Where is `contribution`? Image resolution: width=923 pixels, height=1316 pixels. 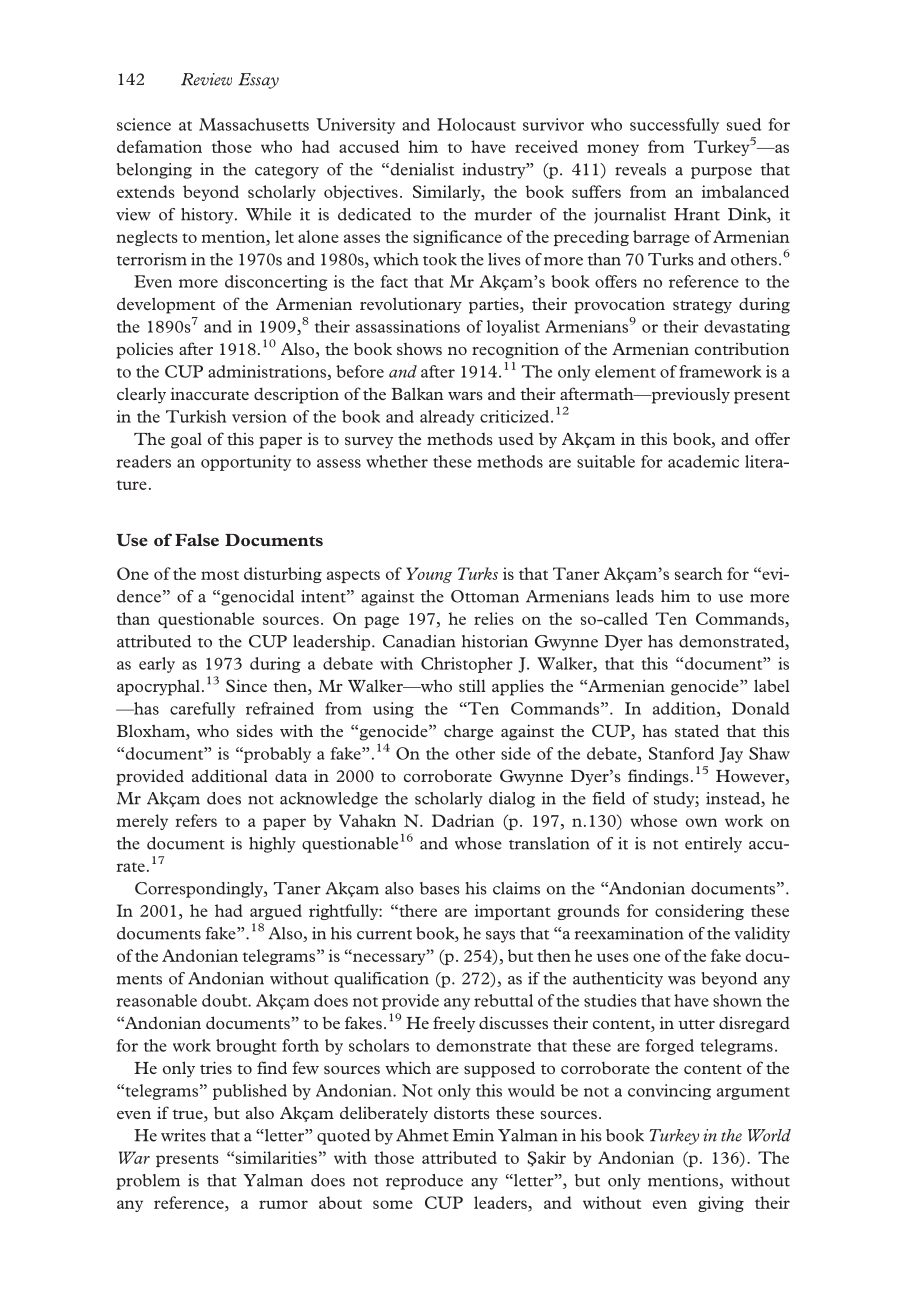
contribution is located at coordinates (742, 348).
